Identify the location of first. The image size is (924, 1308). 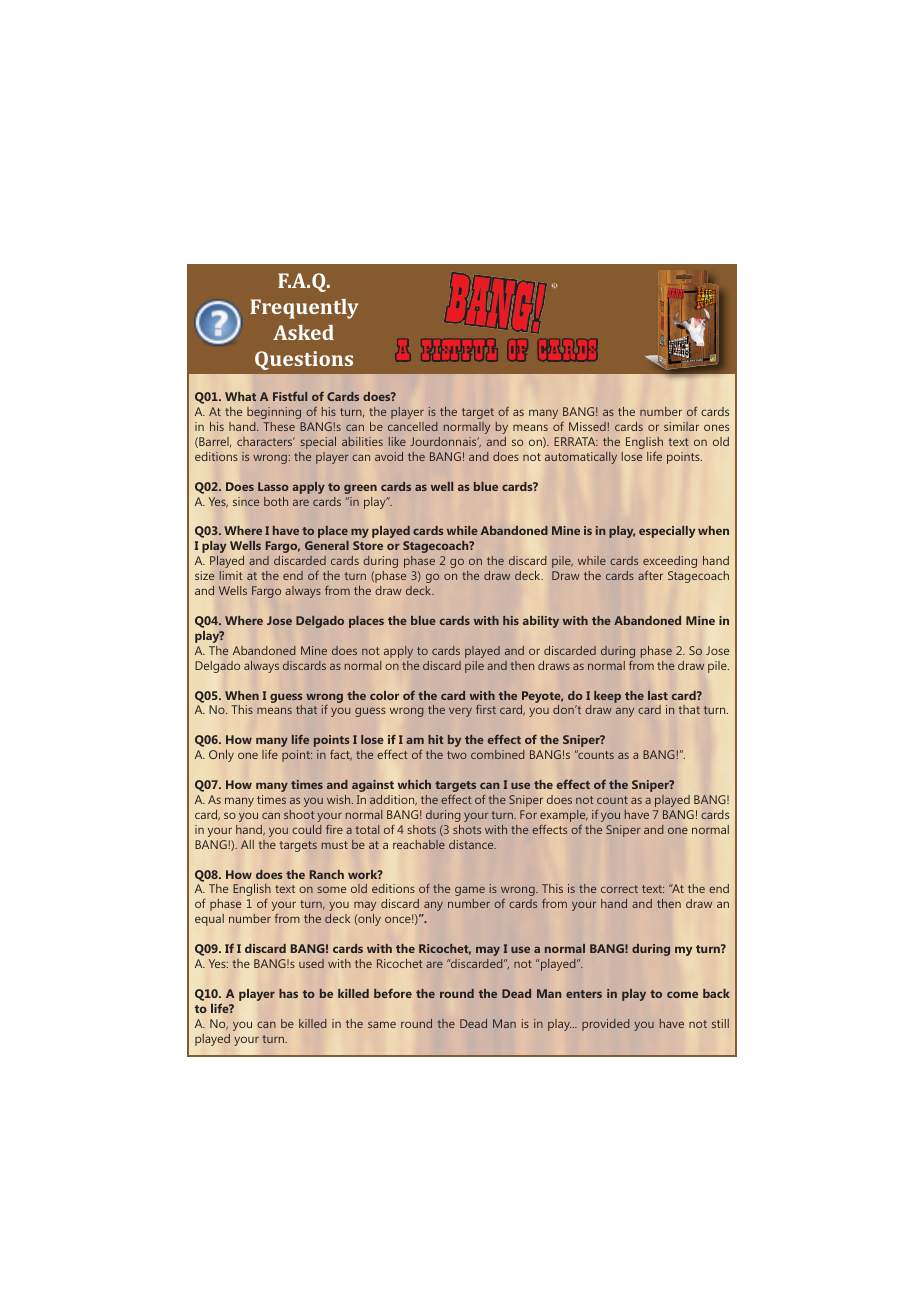
(486, 709).
